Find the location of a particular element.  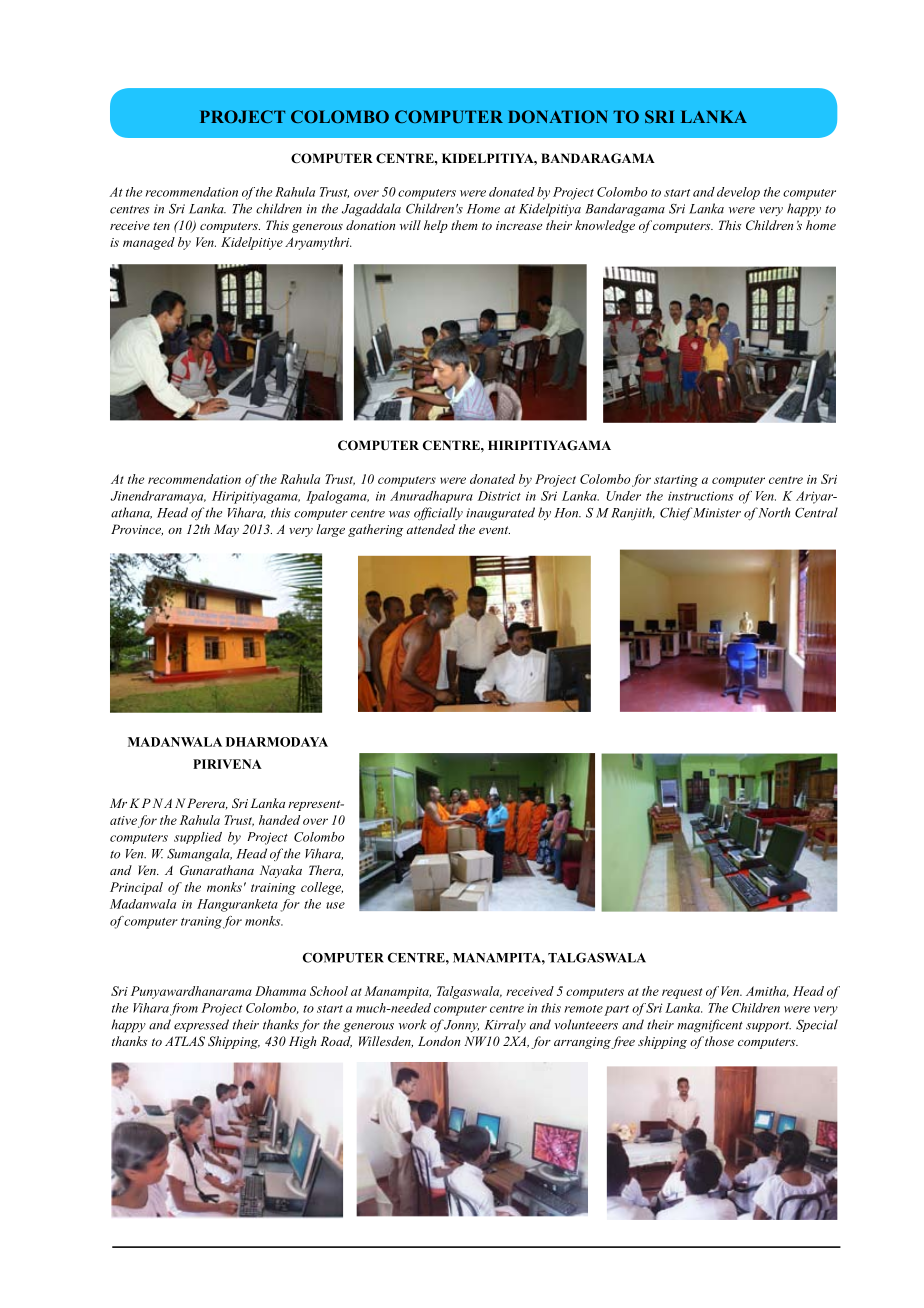

Minister is located at coordinates (716, 513).
